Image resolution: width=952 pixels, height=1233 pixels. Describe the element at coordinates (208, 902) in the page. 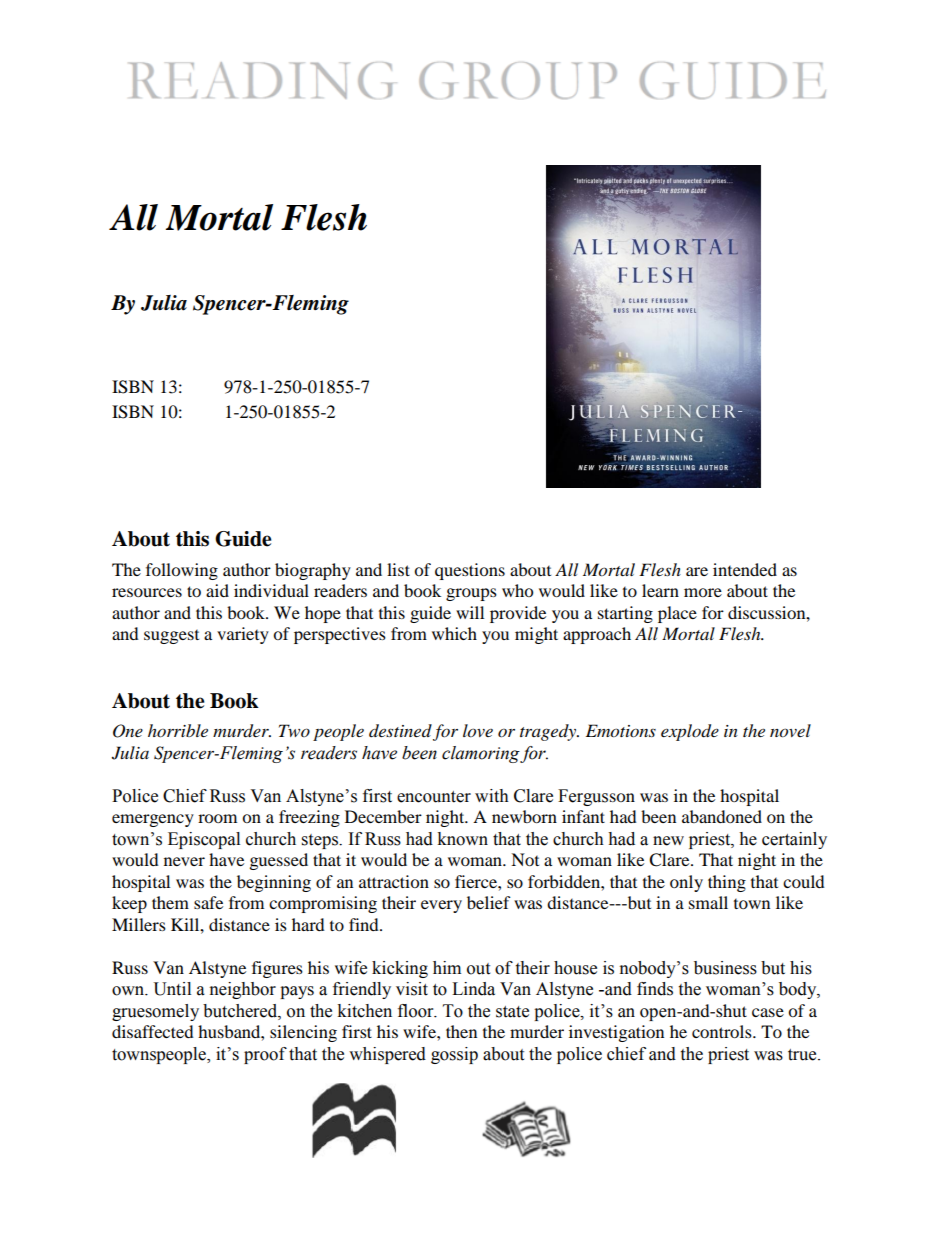

I see `safe` at that location.
